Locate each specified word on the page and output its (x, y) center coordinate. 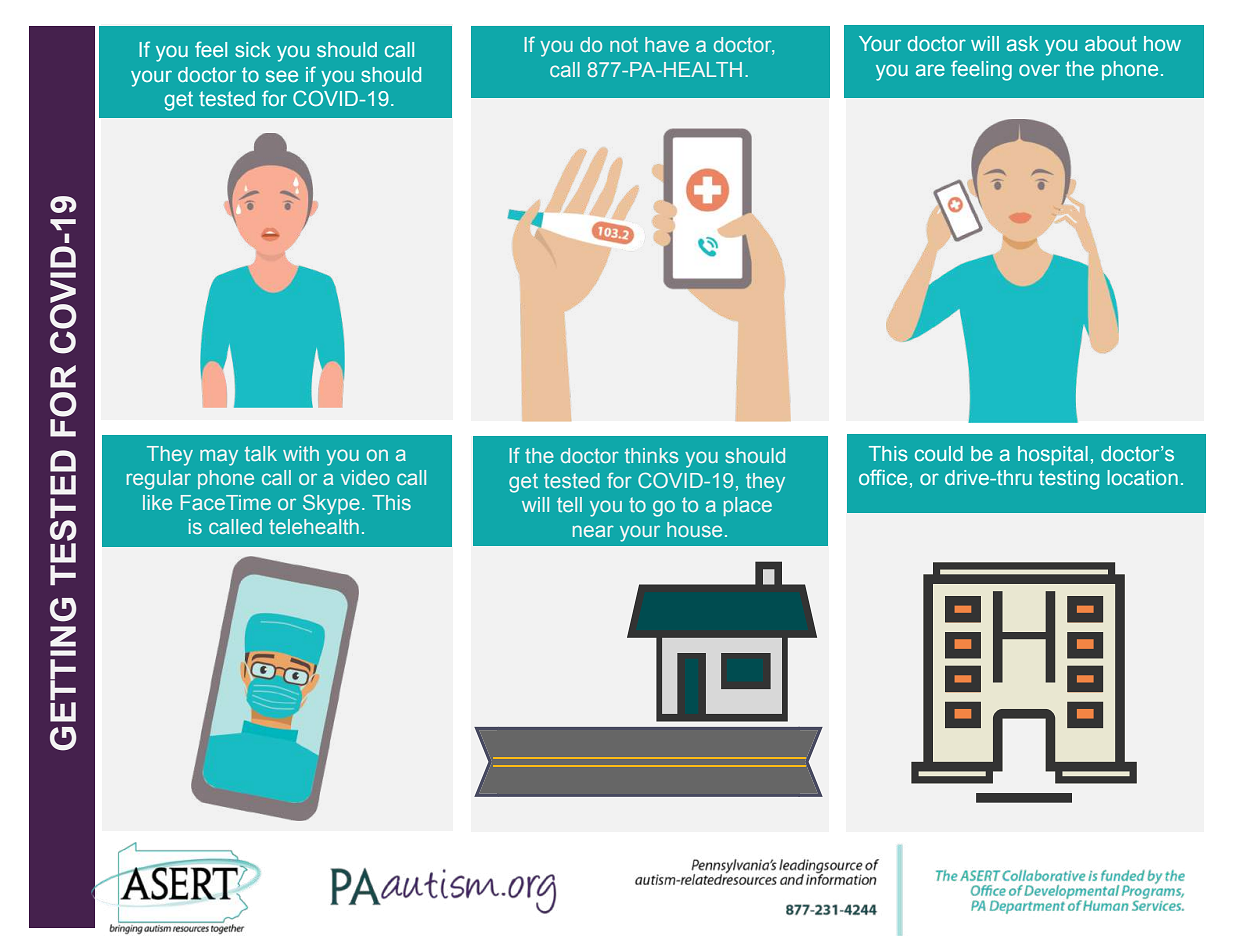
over (1039, 70)
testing (1069, 480)
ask (1023, 43)
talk (261, 453)
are (930, 70)
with (301, 453)
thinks (651, 455)
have (667, 44)
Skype (331, 504)
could (939, 453)
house (694, 529)
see (282, 76)
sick (253, 49)
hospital (1053, 455)
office (883, 477)
